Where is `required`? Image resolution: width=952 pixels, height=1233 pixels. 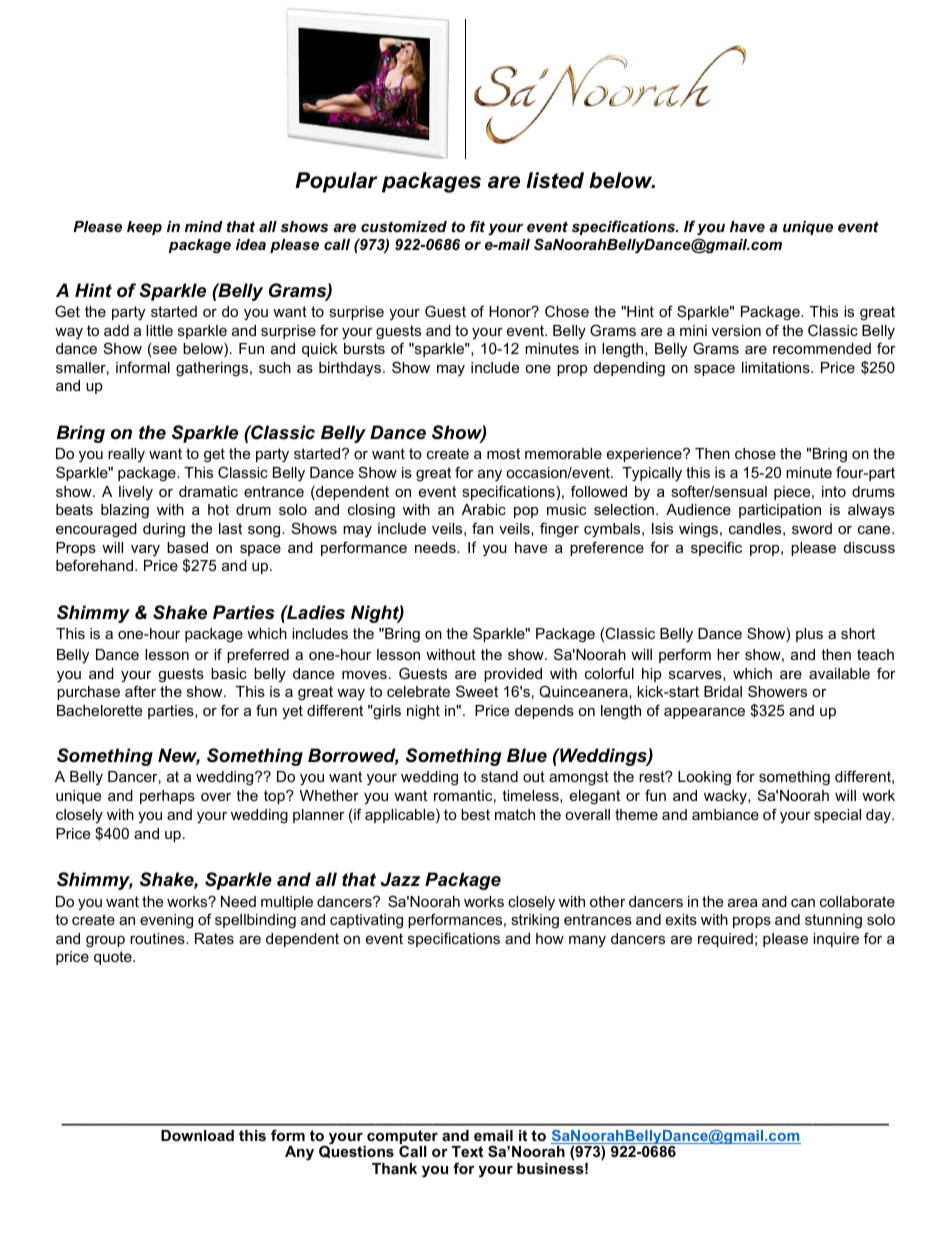
required is located at coordinates (725, 940).
